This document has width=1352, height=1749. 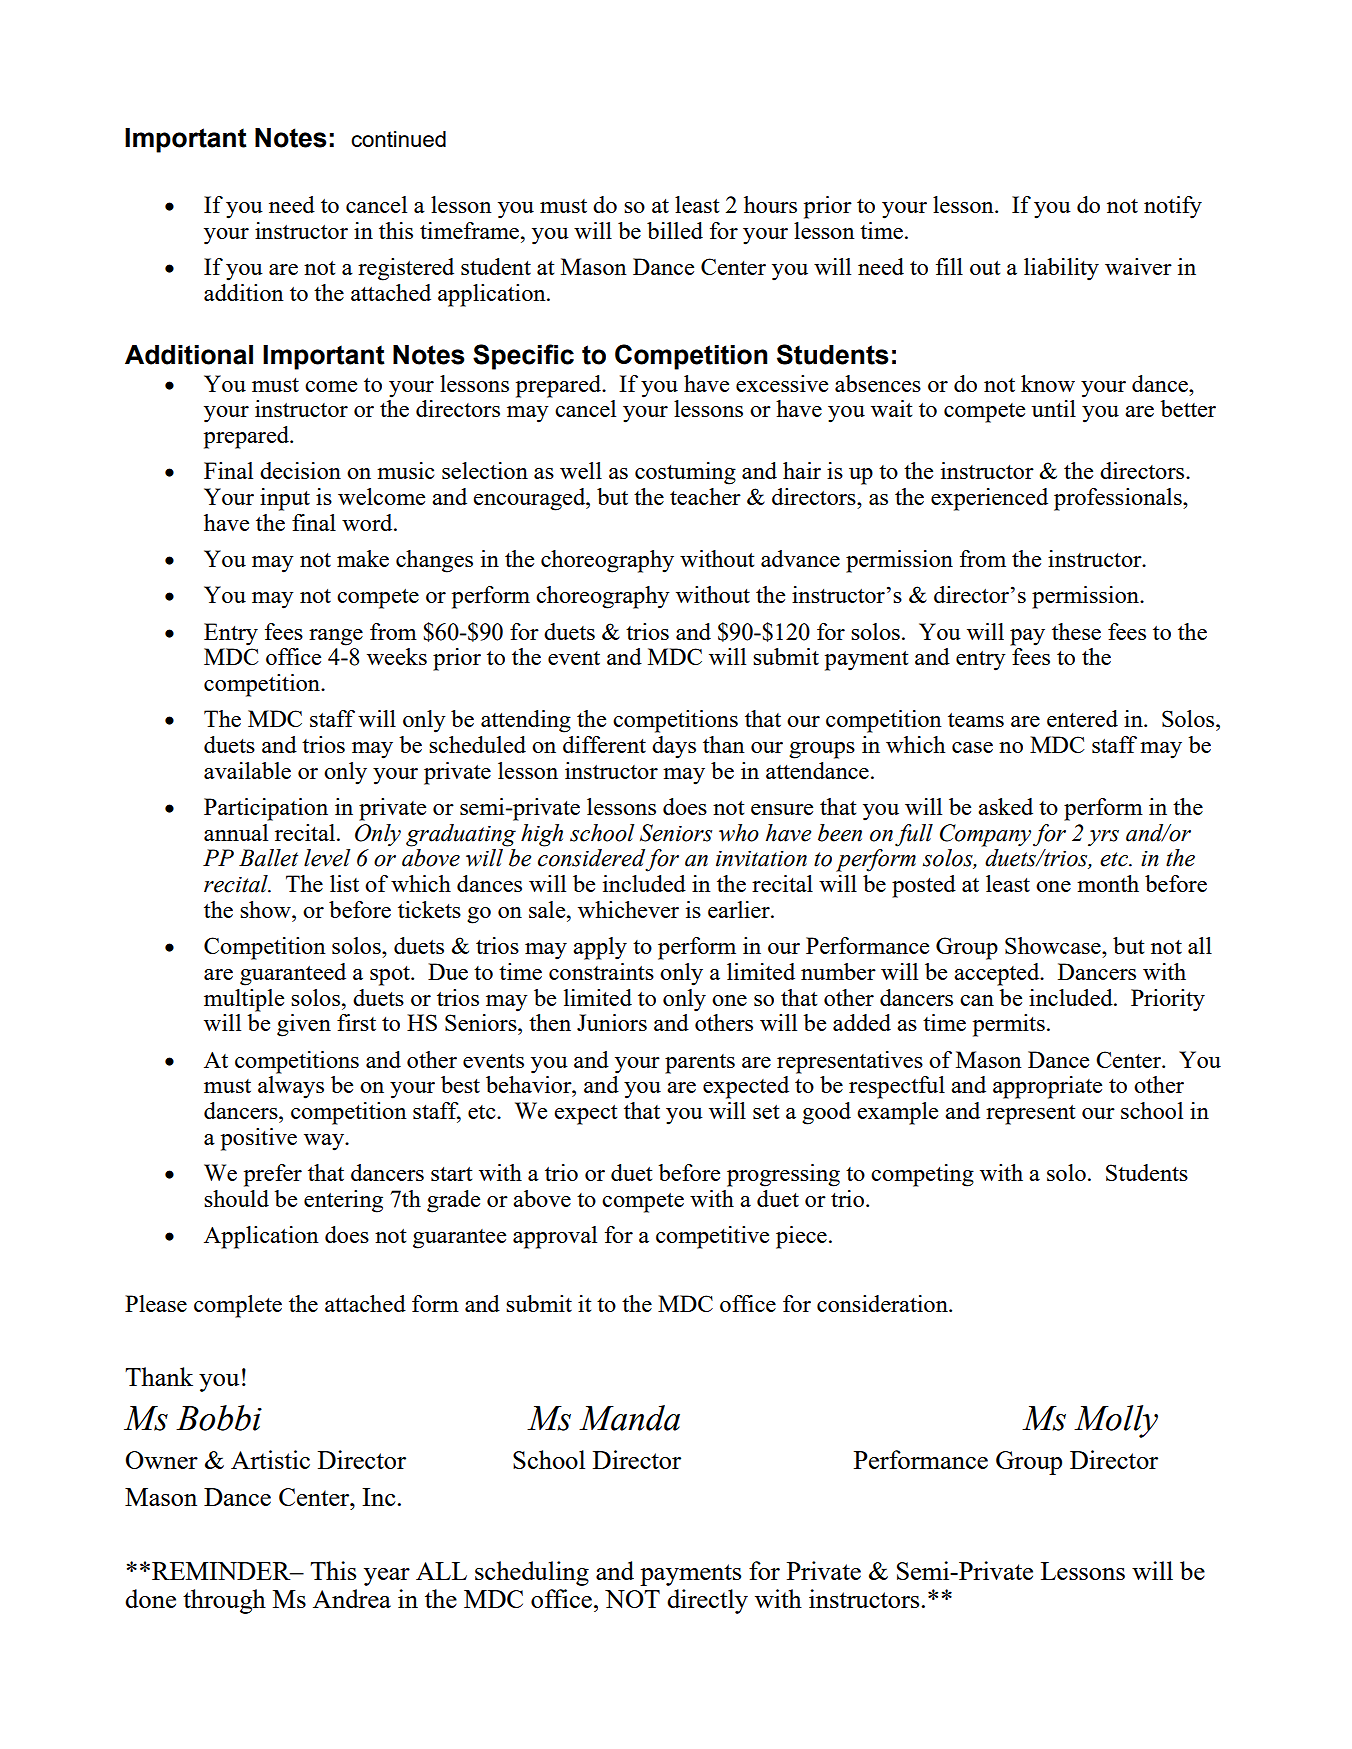 What do you see at coordinates (675, 230) in the document?
I see `billed` at bounding box center [675, 230].
